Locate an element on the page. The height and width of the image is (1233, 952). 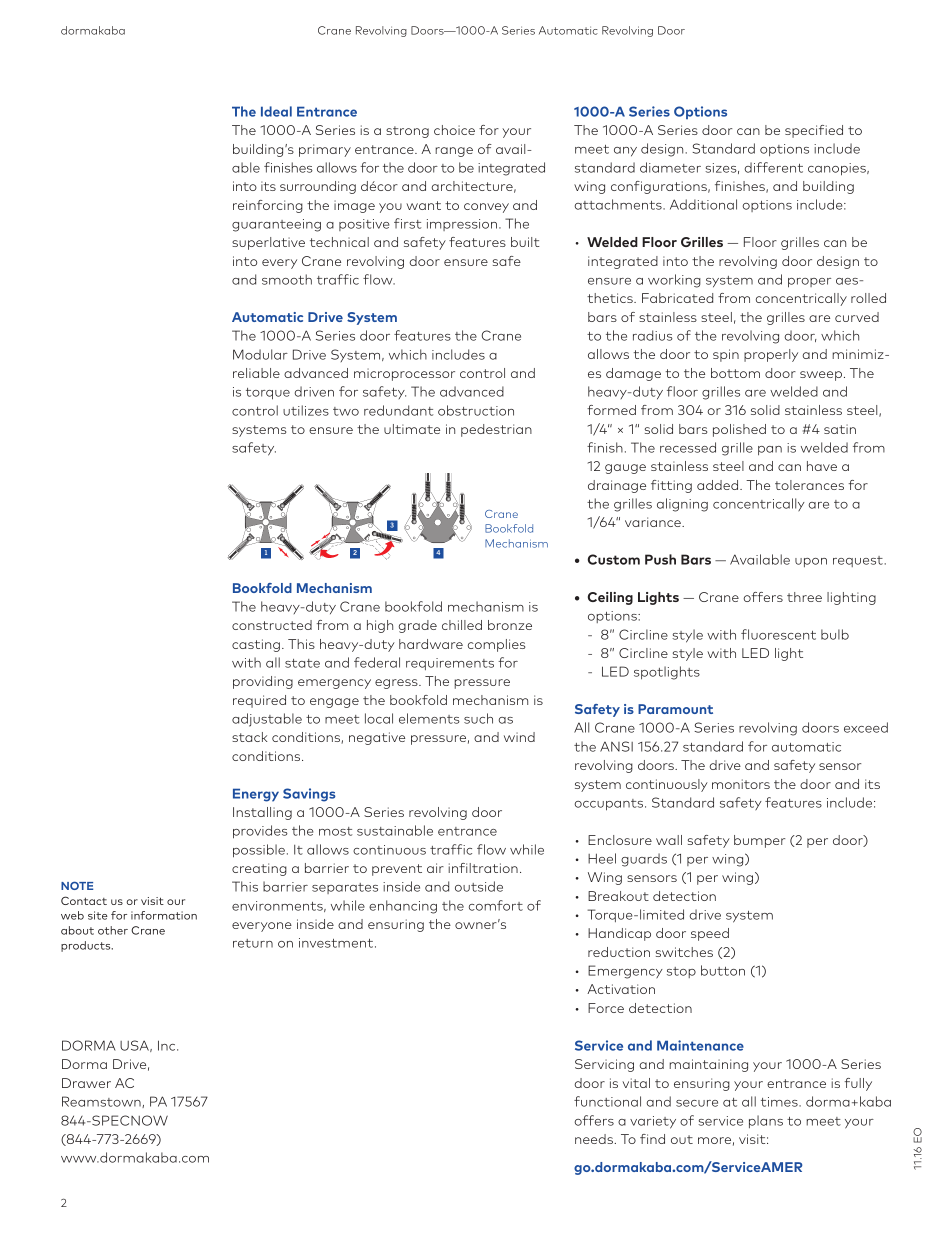
needs is located at coordinates (595, 1139).
